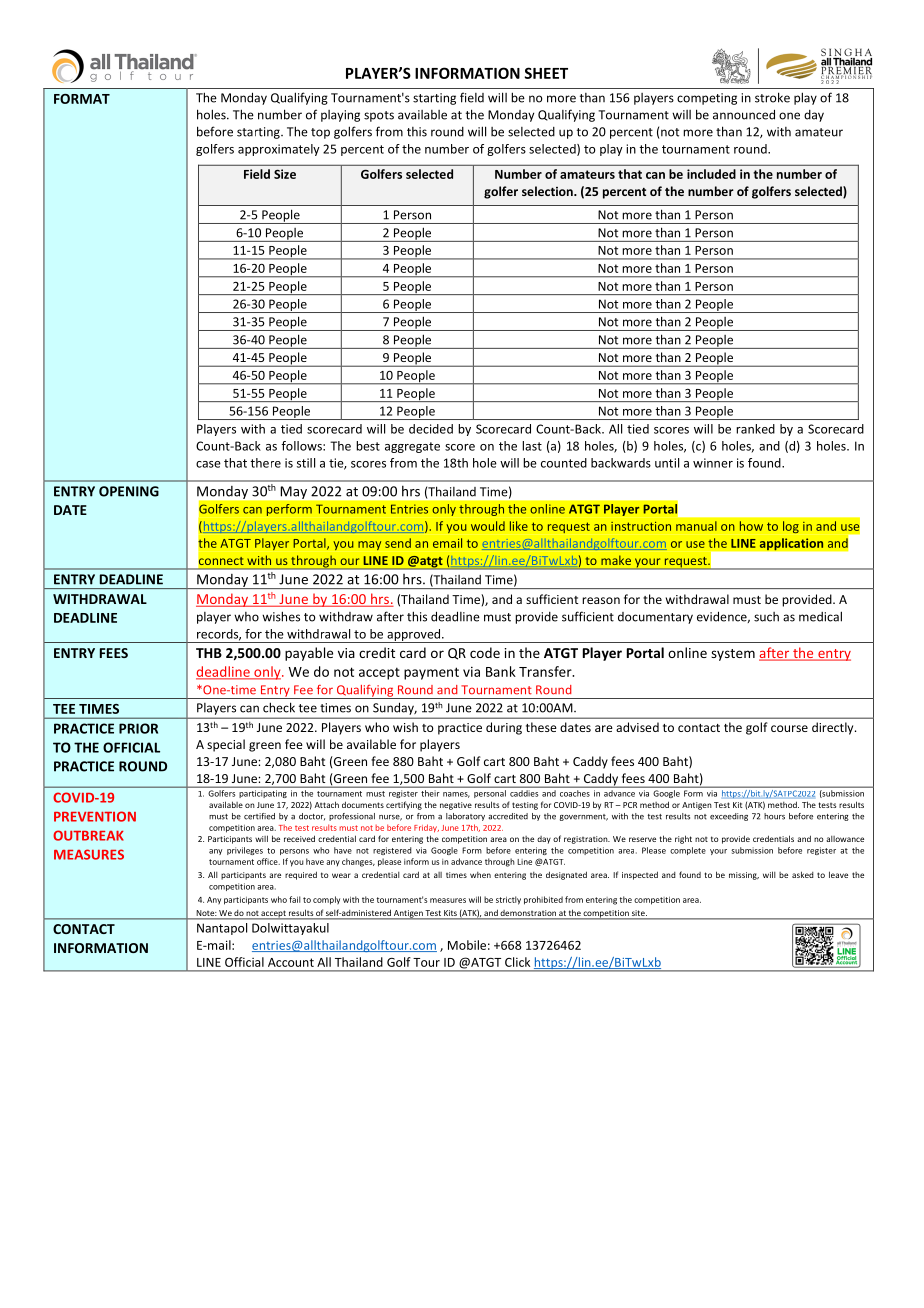 This screenshot has width=924, height=1308. Describe the element at coordinates (546, 73) in the screenshot. I see `SHEET` at that location.
